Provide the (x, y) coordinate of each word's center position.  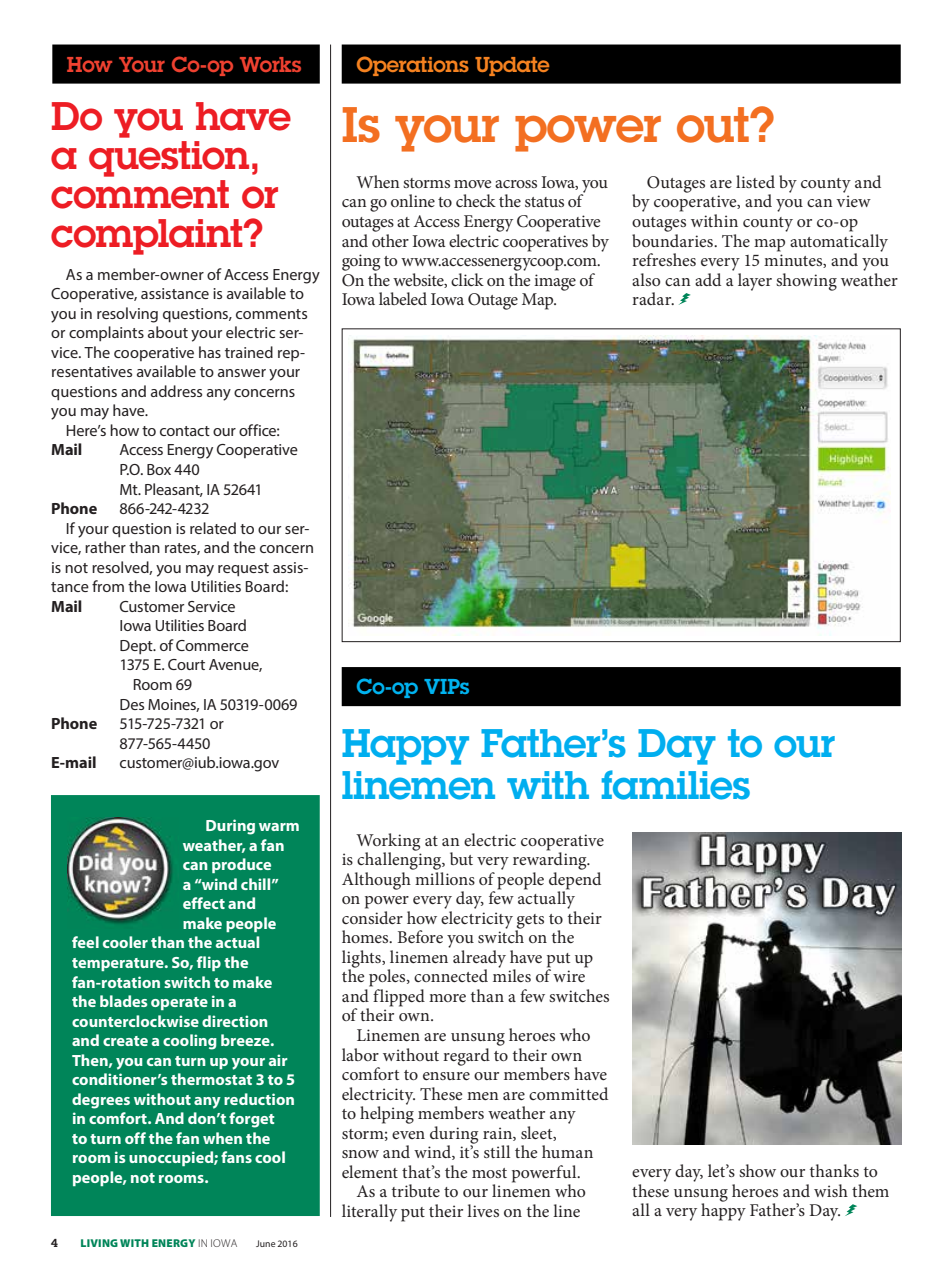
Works (270, 64)
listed (755, 181)
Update (512, 66)
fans (236, 1157)
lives (483, 1210)
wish (831, 1190)
